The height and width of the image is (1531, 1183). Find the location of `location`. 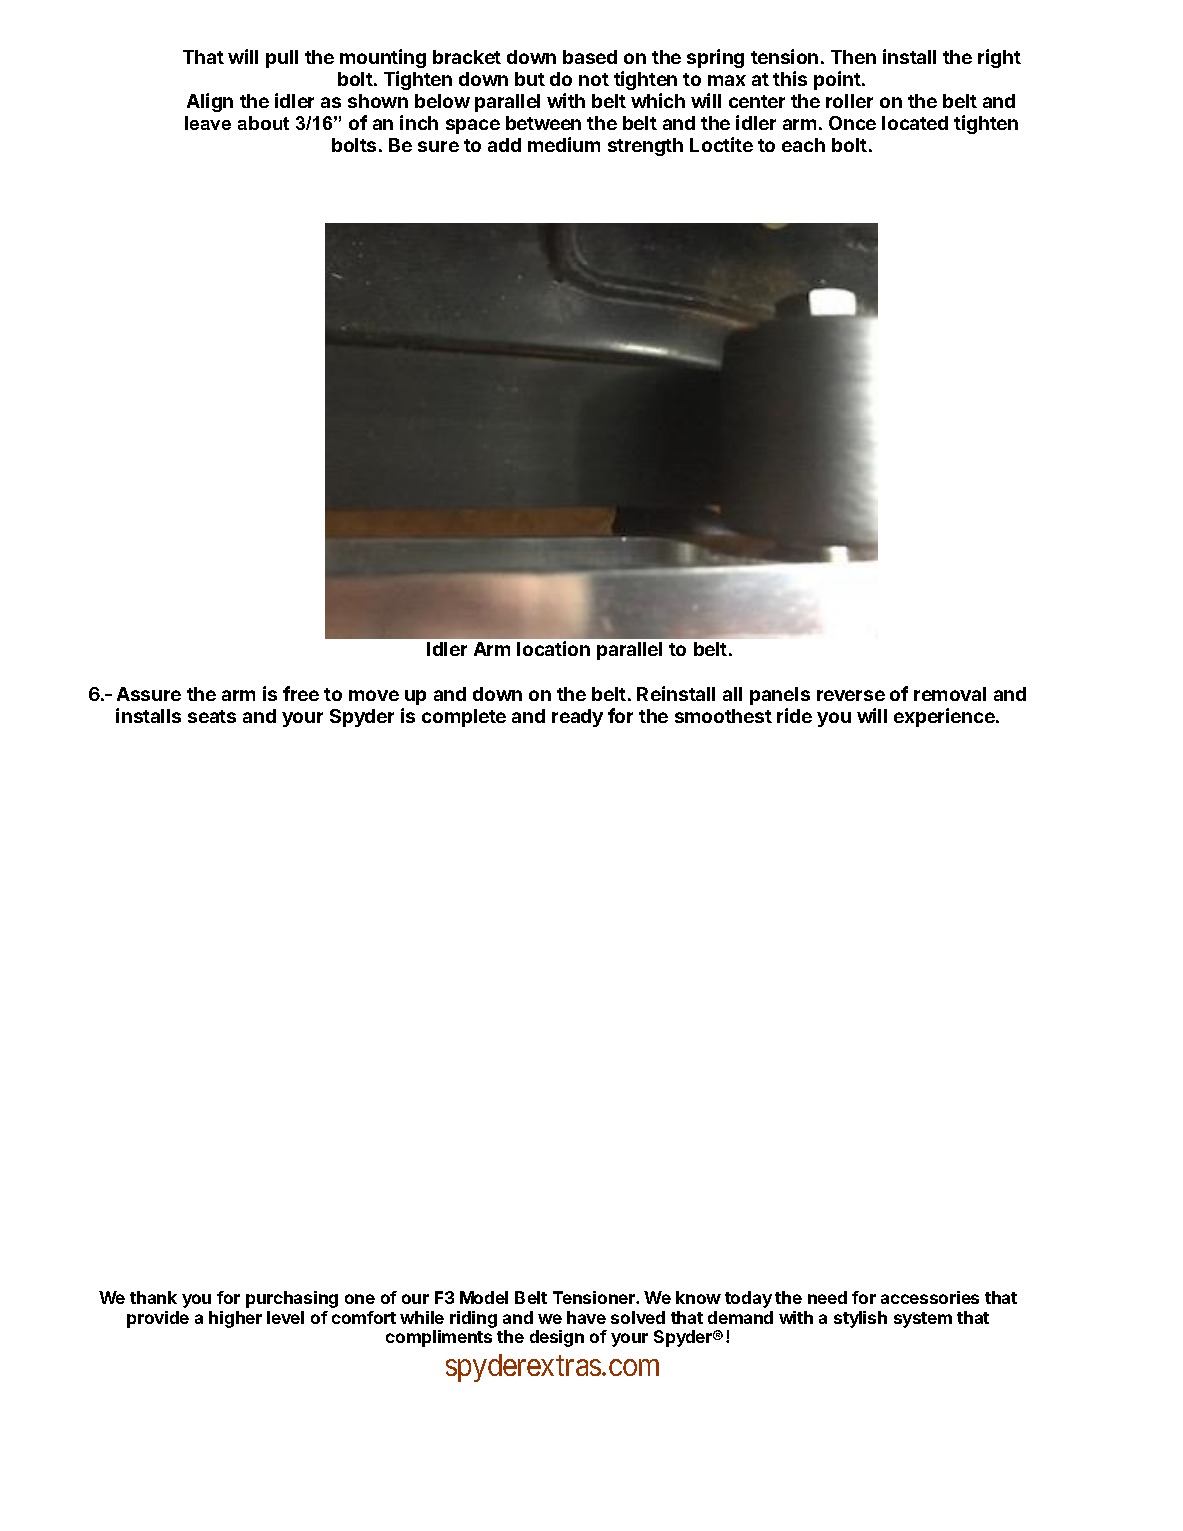

location is located at coordinates (553, 648).
